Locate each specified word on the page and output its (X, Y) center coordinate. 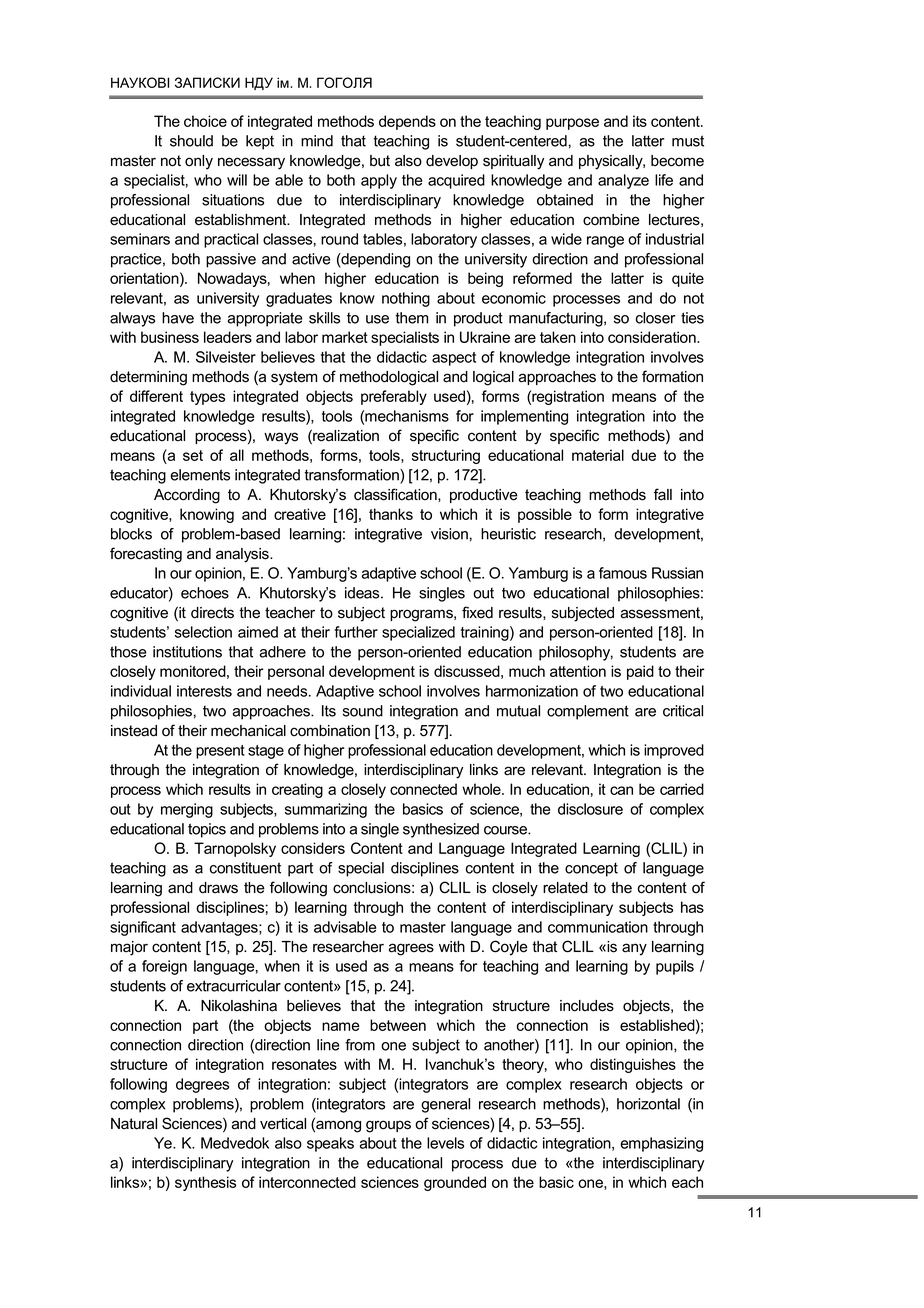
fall (663, 494)
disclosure (590, 809)
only (199, 162)
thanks (391, 514)
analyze (623, 181)
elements (200, 475)
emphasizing (661, 1144)
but (380, 161)
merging (187, 810)
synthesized (441, 830)
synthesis (205, 1183)
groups (388, 1126)
